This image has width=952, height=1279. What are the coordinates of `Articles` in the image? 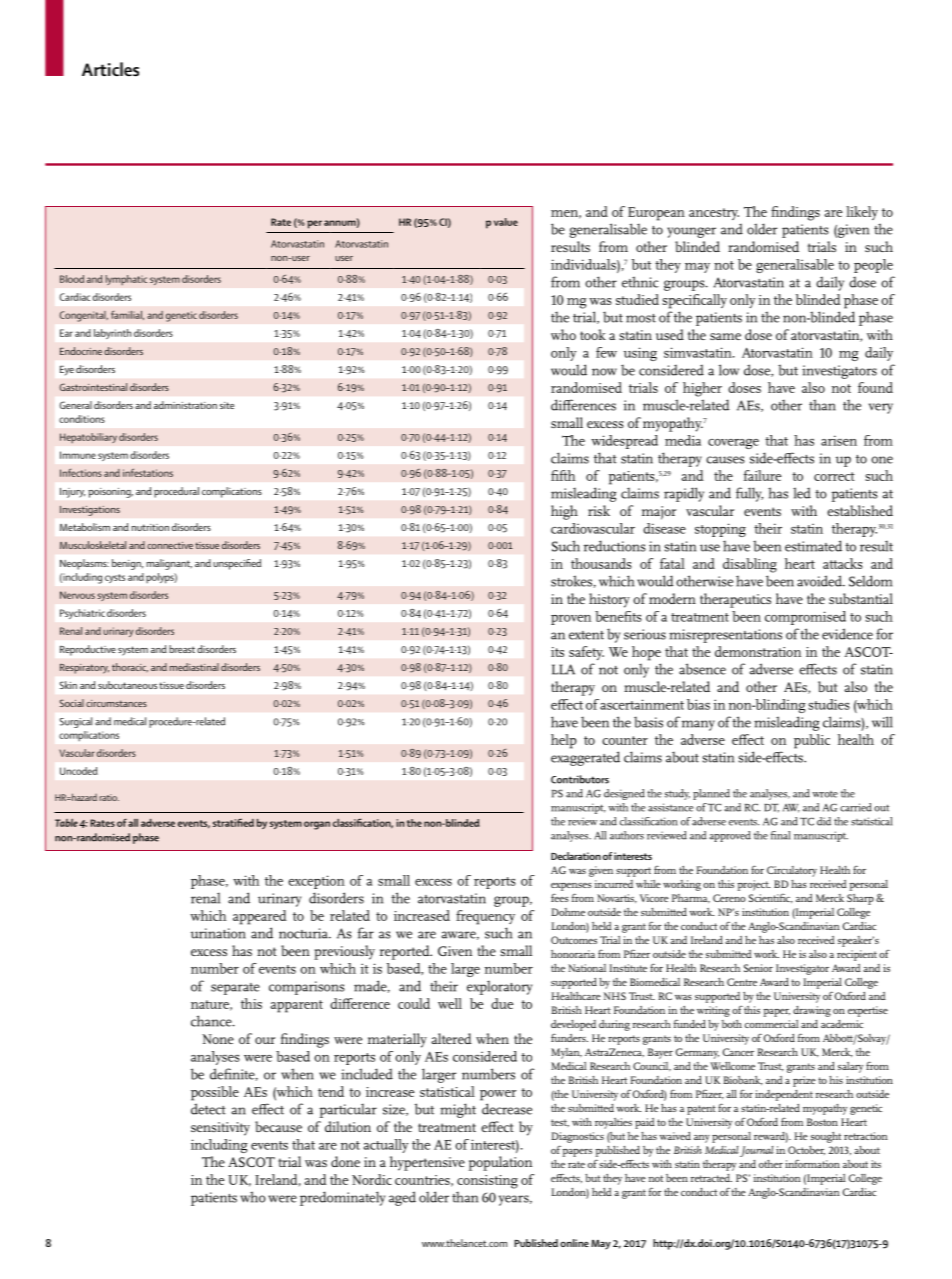 It's located at (110, 69).
